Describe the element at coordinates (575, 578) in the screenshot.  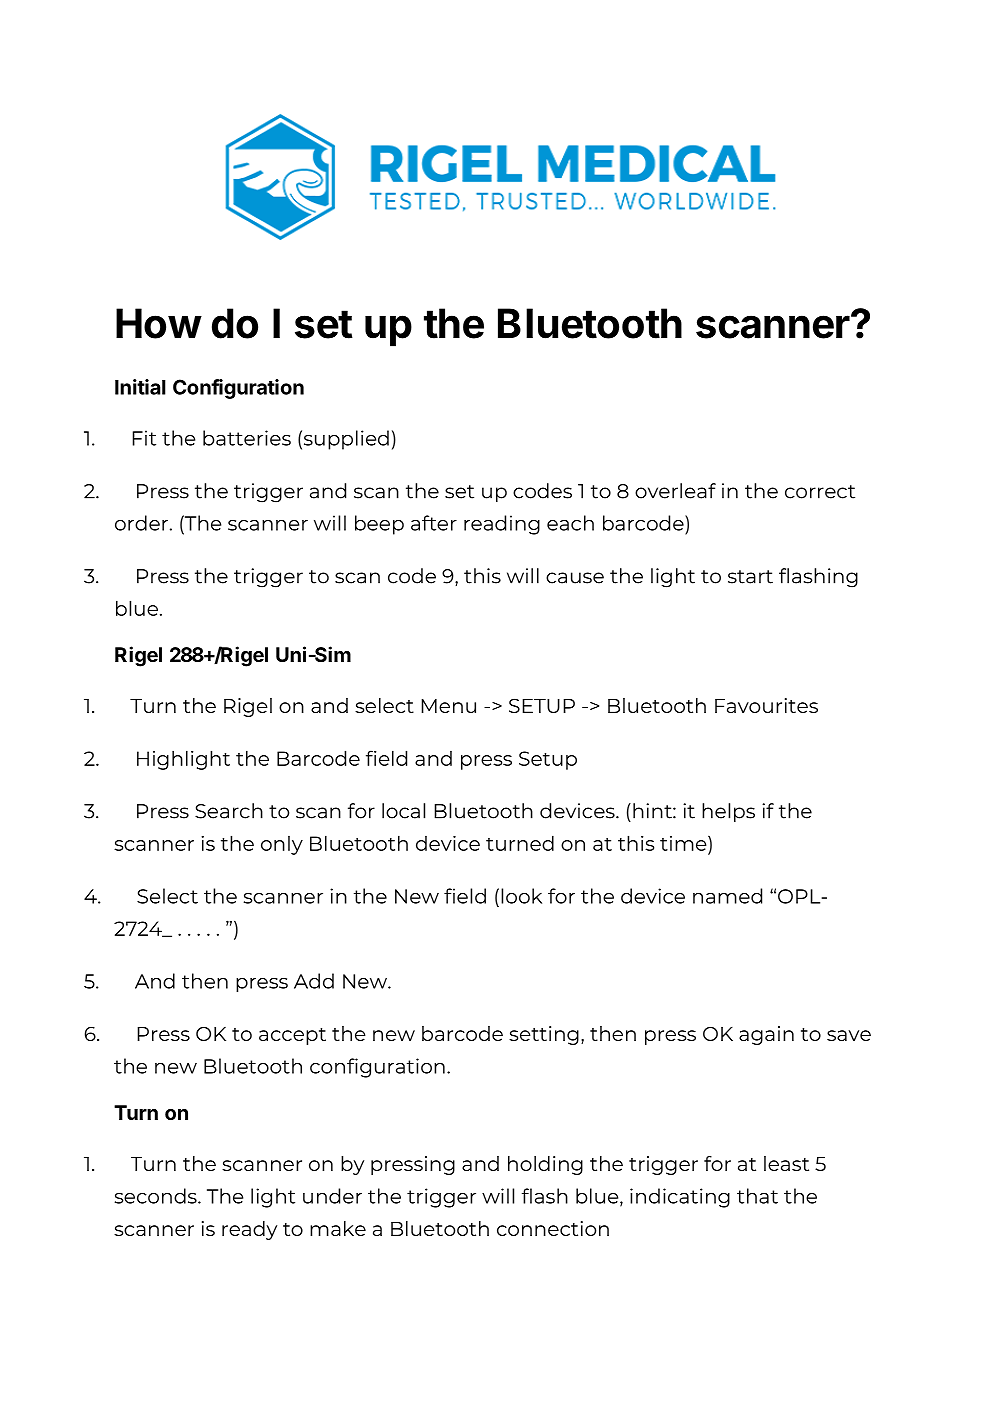
I see `cause` at that location.
